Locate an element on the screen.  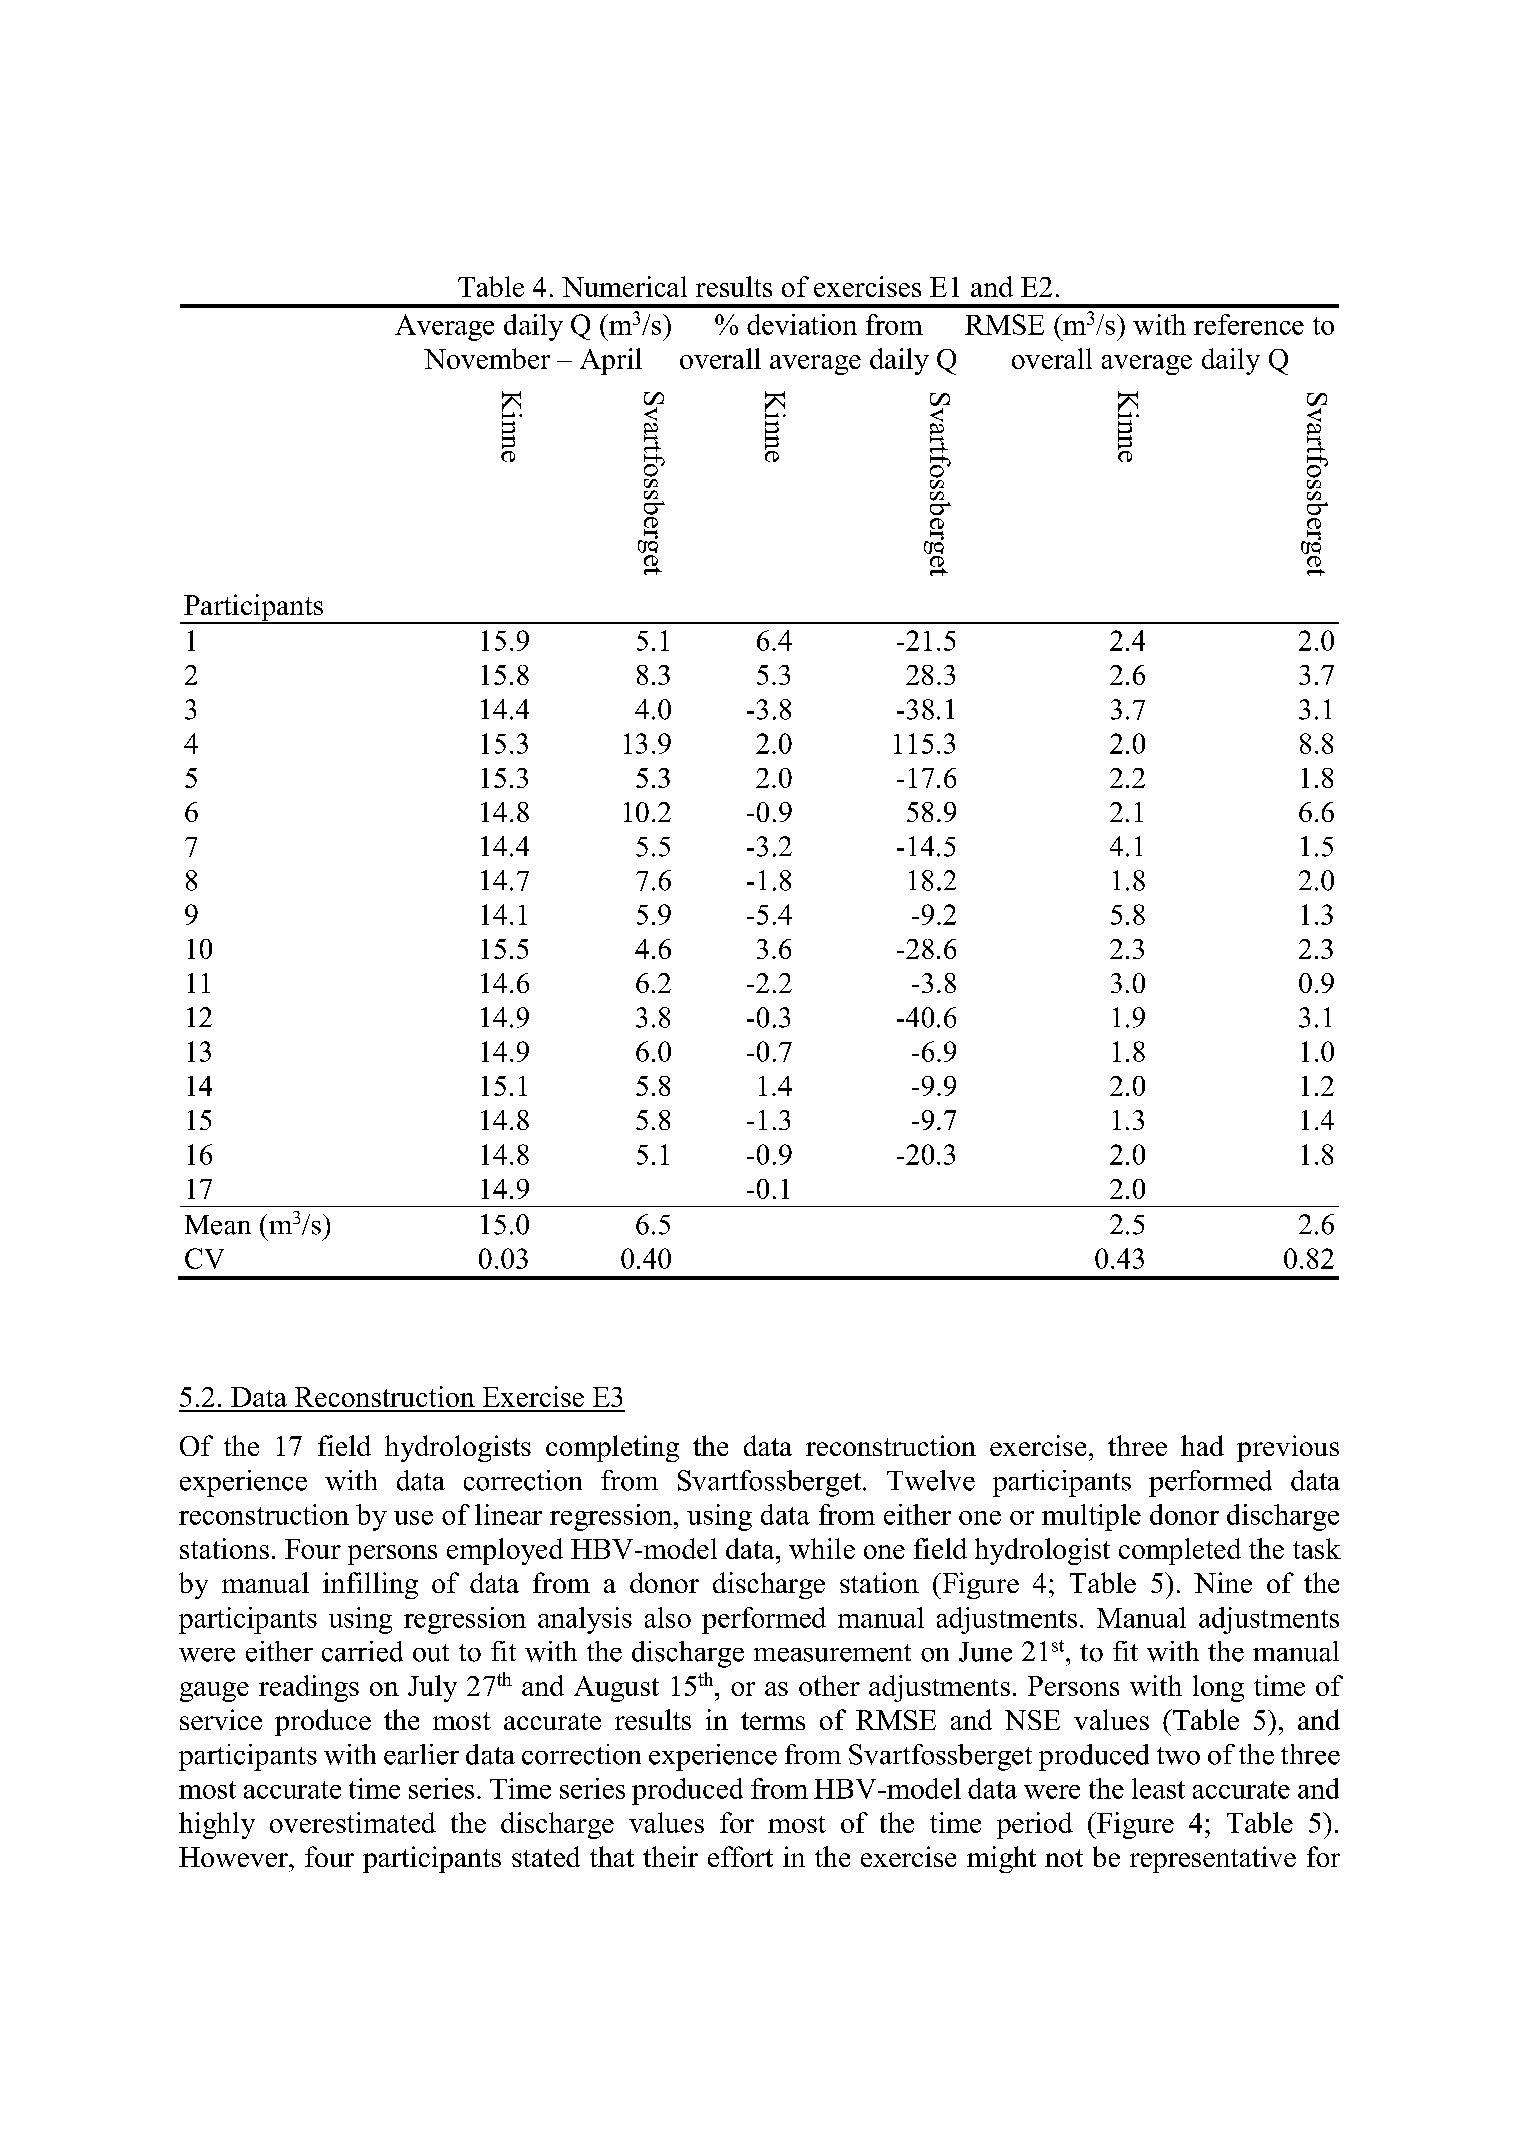
had is located at coordinates (1202, 1445).
